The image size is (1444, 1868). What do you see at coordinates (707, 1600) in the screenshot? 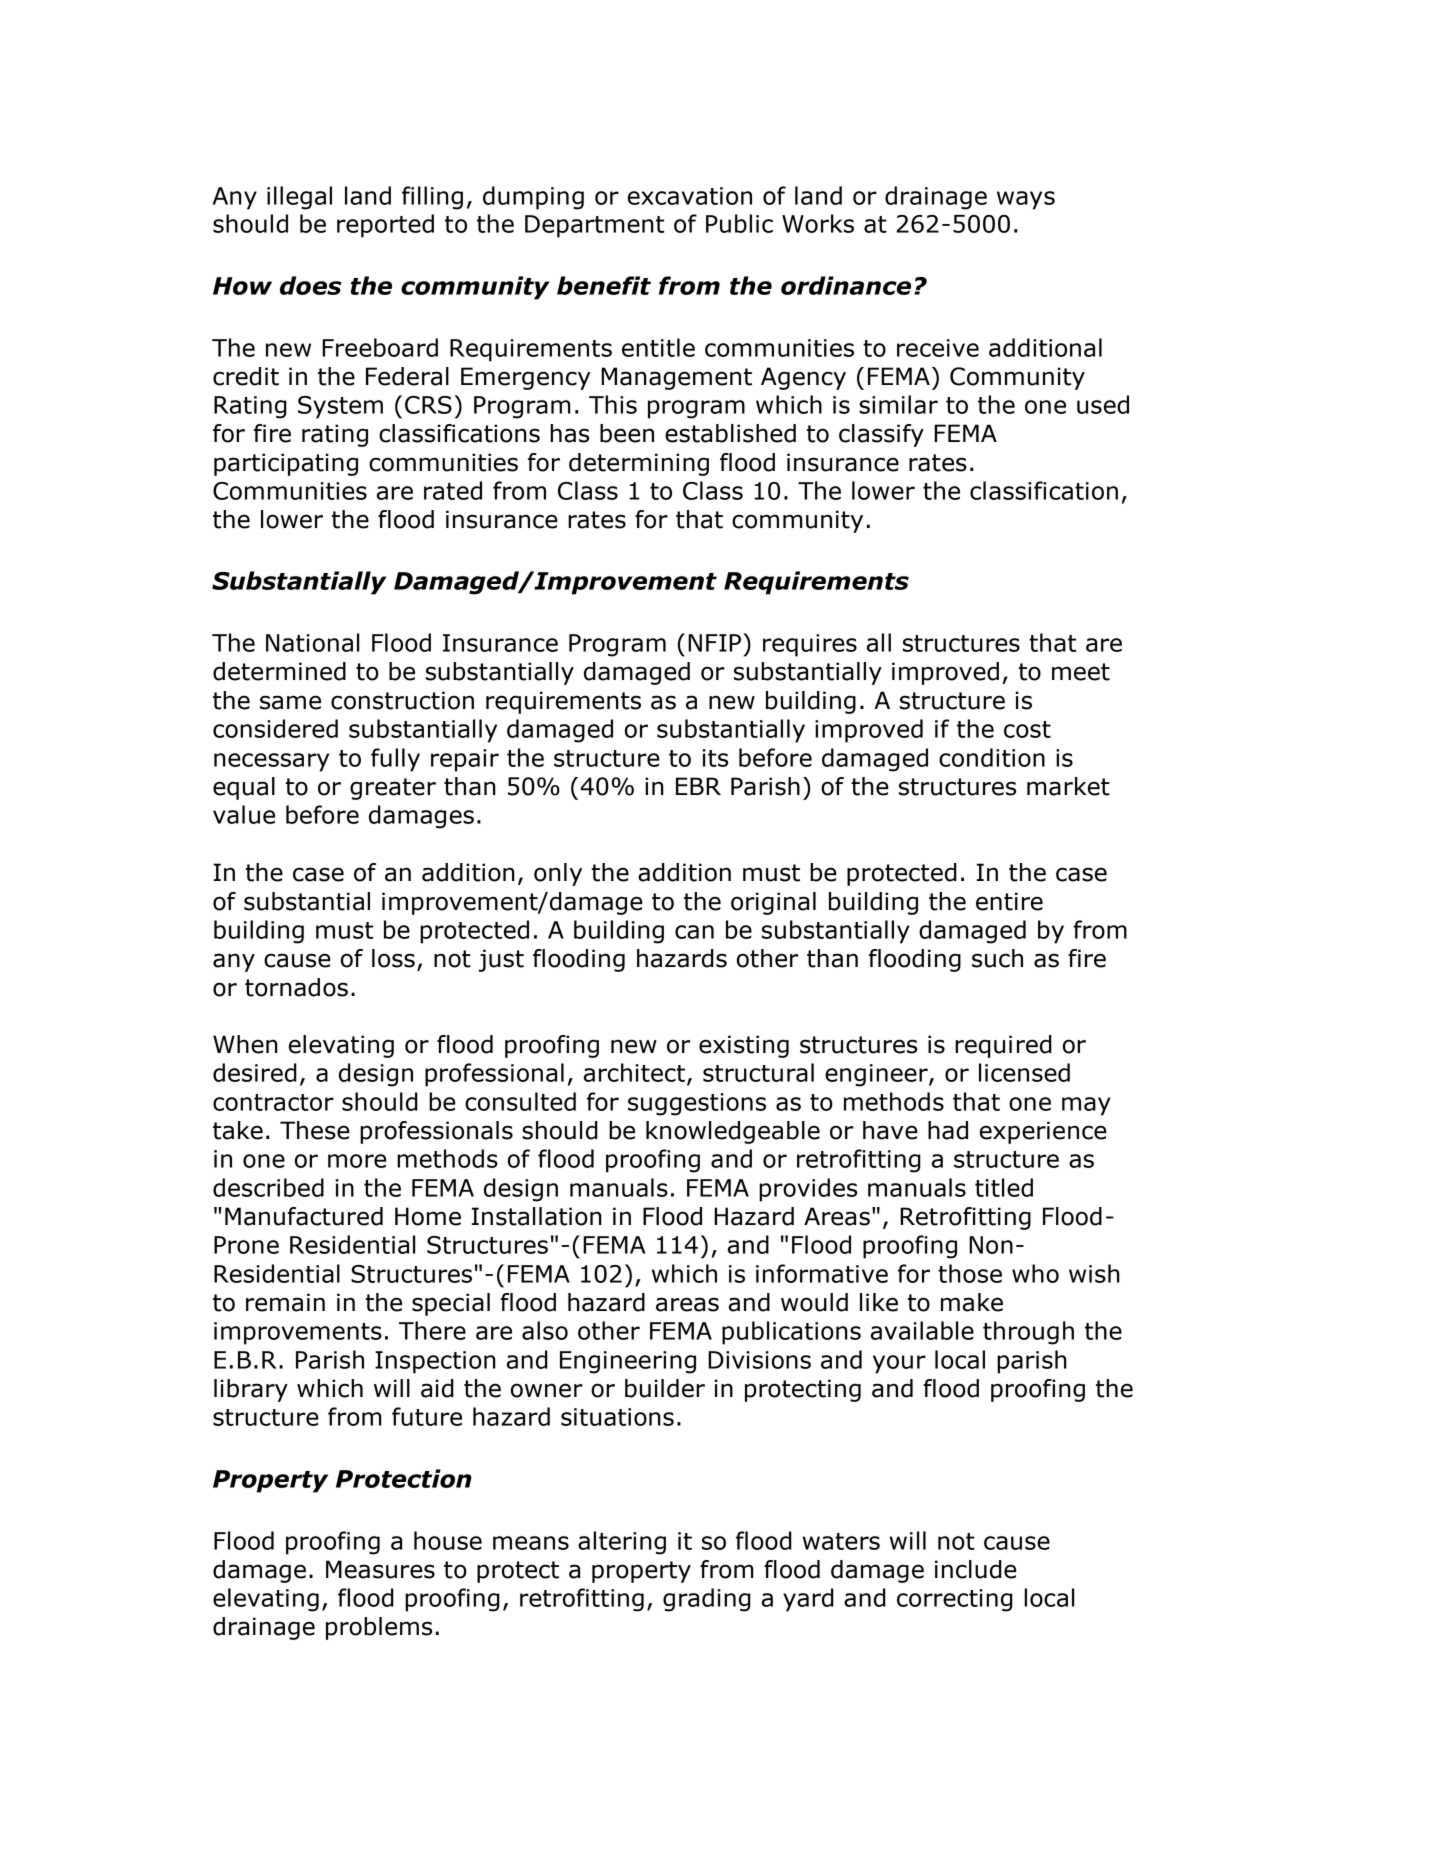
I see `grading` at bounding box center [707, 1600].
